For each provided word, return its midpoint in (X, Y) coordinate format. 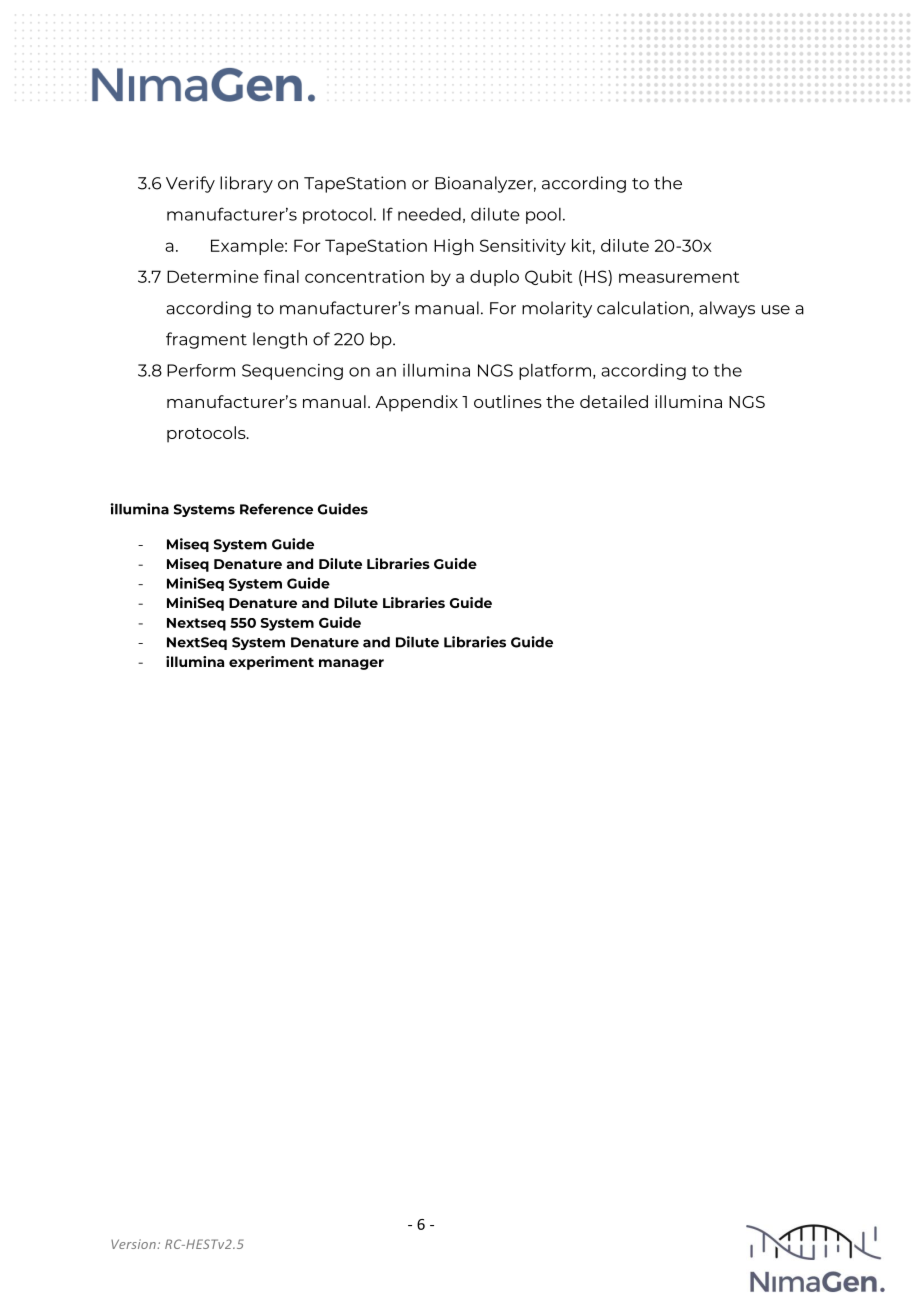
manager (351, 664)
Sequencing (292, 372)
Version (134, 1244)
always (727, 309)
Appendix (416, 403)
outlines (508, 401)
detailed (614, 401)
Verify (190, 184)
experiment (271, 663)
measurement (679, 277)
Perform (201, 370)
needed (429, 214)
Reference (276, 509)
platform (555, 372)
